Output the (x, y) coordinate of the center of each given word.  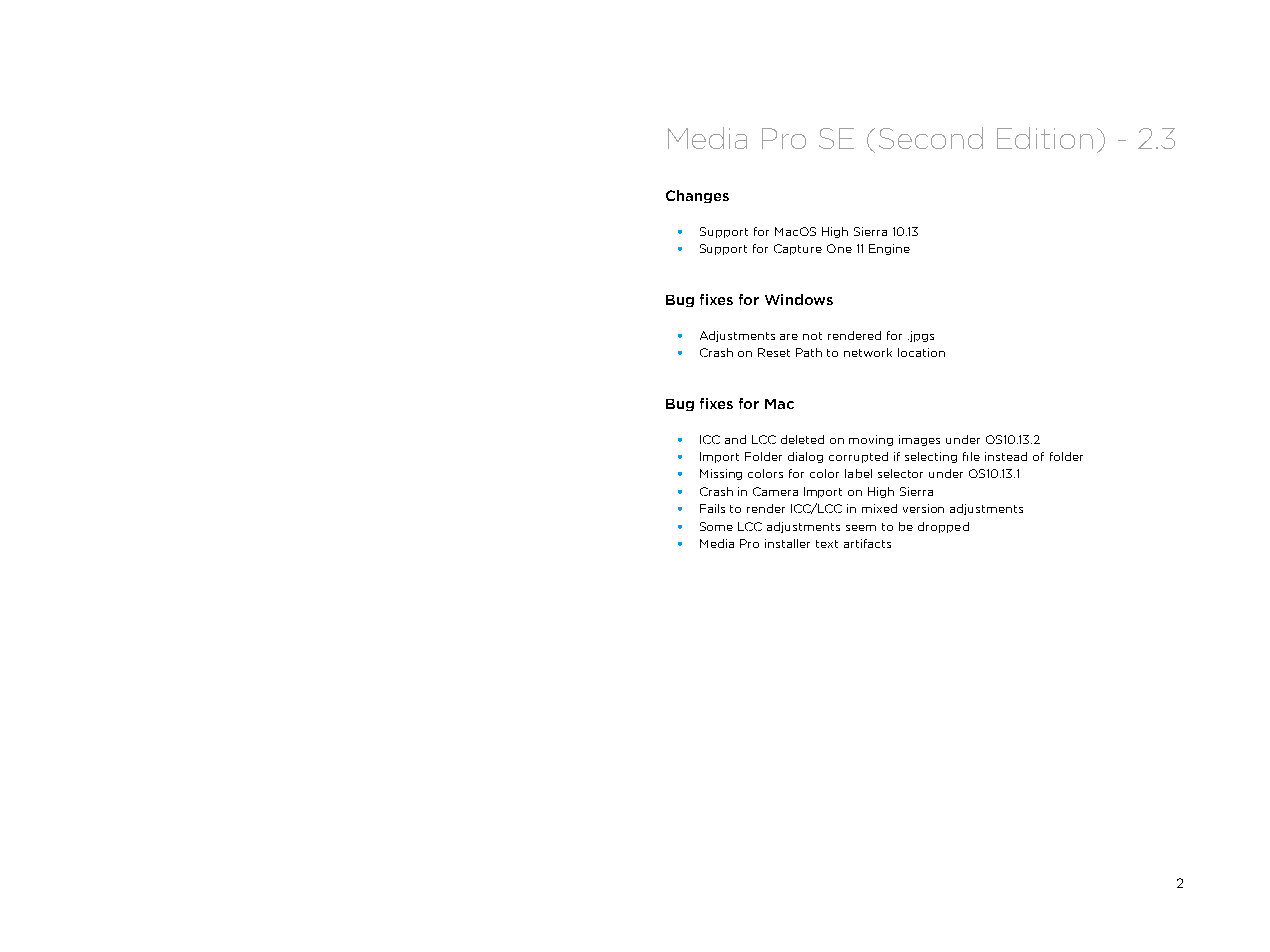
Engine (889, 249)
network (868, 352)
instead (1006, 456)
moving (871, 440)
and (735, 439)
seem (861, 528)
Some (716, 526)
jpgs (921, 336)
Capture (798, 249)
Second (931, 138)
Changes (697, 196)
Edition (1045, 138)
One (839, 248)
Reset (774, 352)
